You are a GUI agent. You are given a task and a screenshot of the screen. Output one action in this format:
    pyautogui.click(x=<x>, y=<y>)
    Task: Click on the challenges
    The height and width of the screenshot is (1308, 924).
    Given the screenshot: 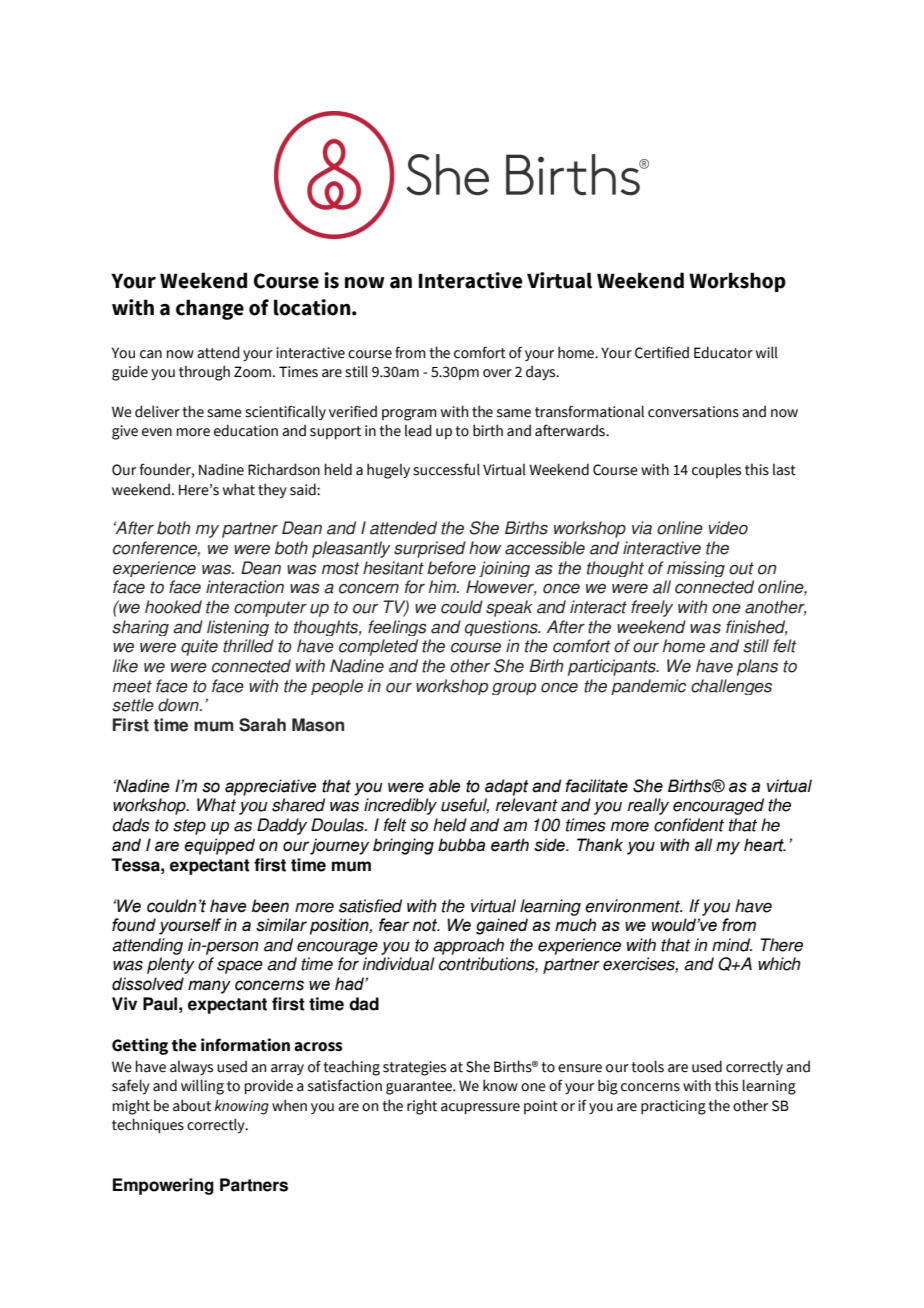 What is the action you would take?
    pyautogui.click(x=731, y=687)
